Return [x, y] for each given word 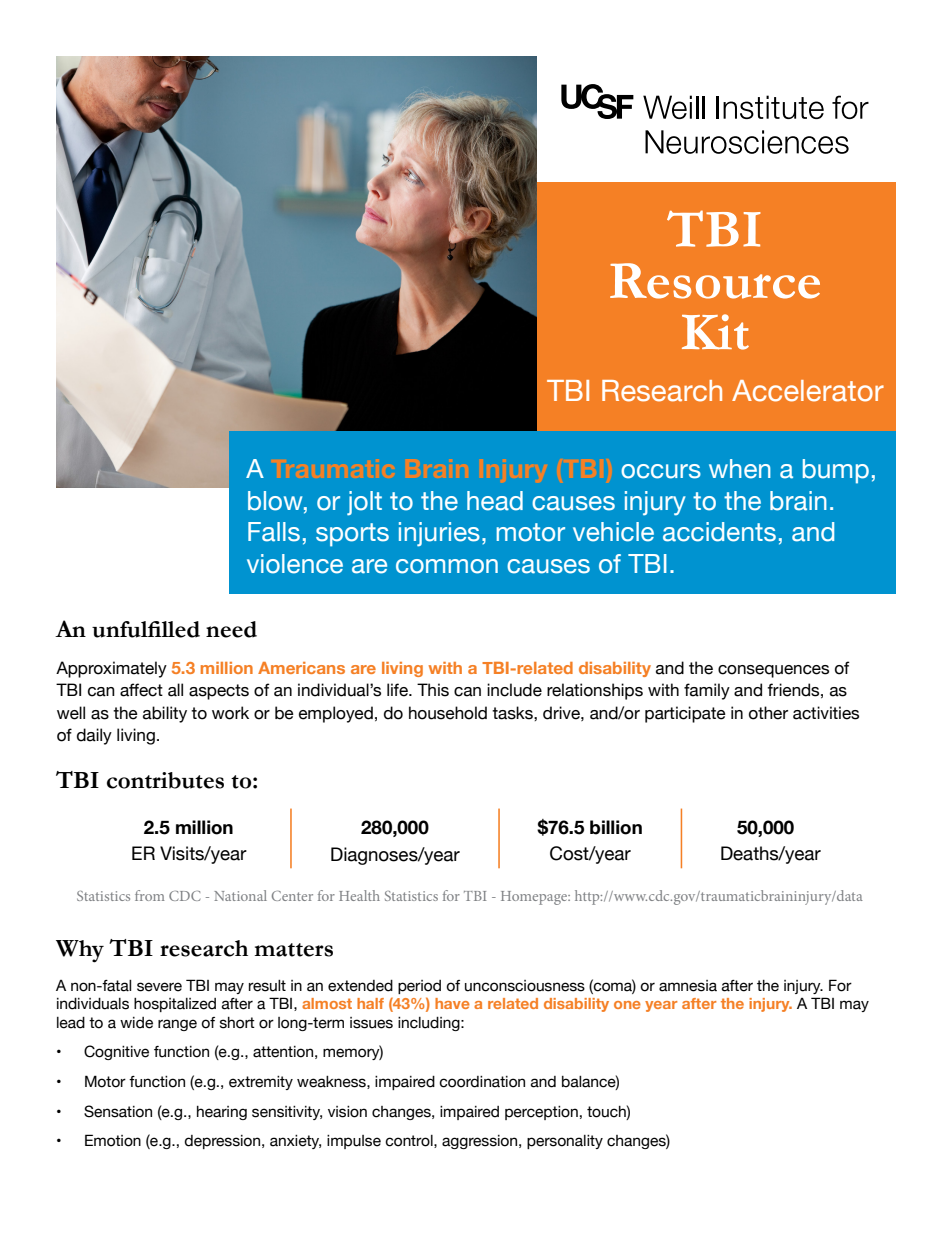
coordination [482, 1082]
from [150, 895]
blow [276, 501]
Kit [715, 332]
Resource [715, 281]
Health [359, 895]
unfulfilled [146, 629]
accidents [719, 532]
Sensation [118, 1111]
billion [616, 827]
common [447, 566]
